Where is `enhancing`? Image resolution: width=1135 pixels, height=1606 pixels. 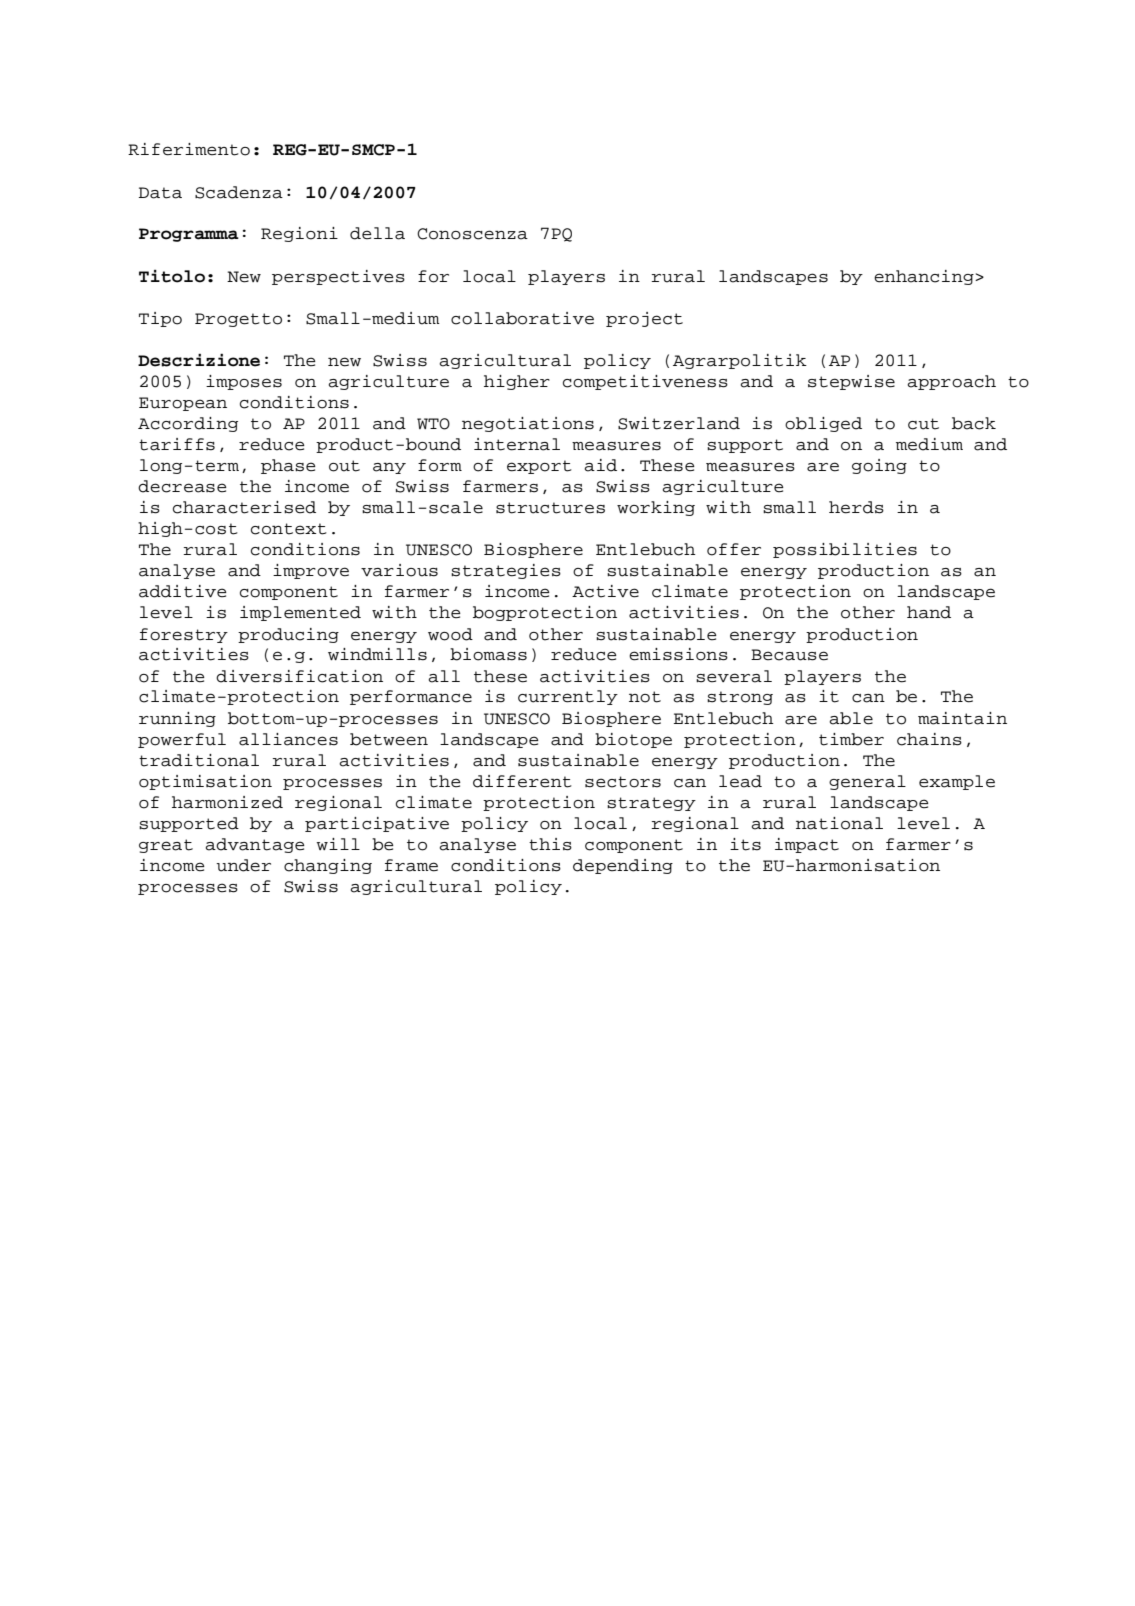 enhancing is located at coordinates (925, 277).
